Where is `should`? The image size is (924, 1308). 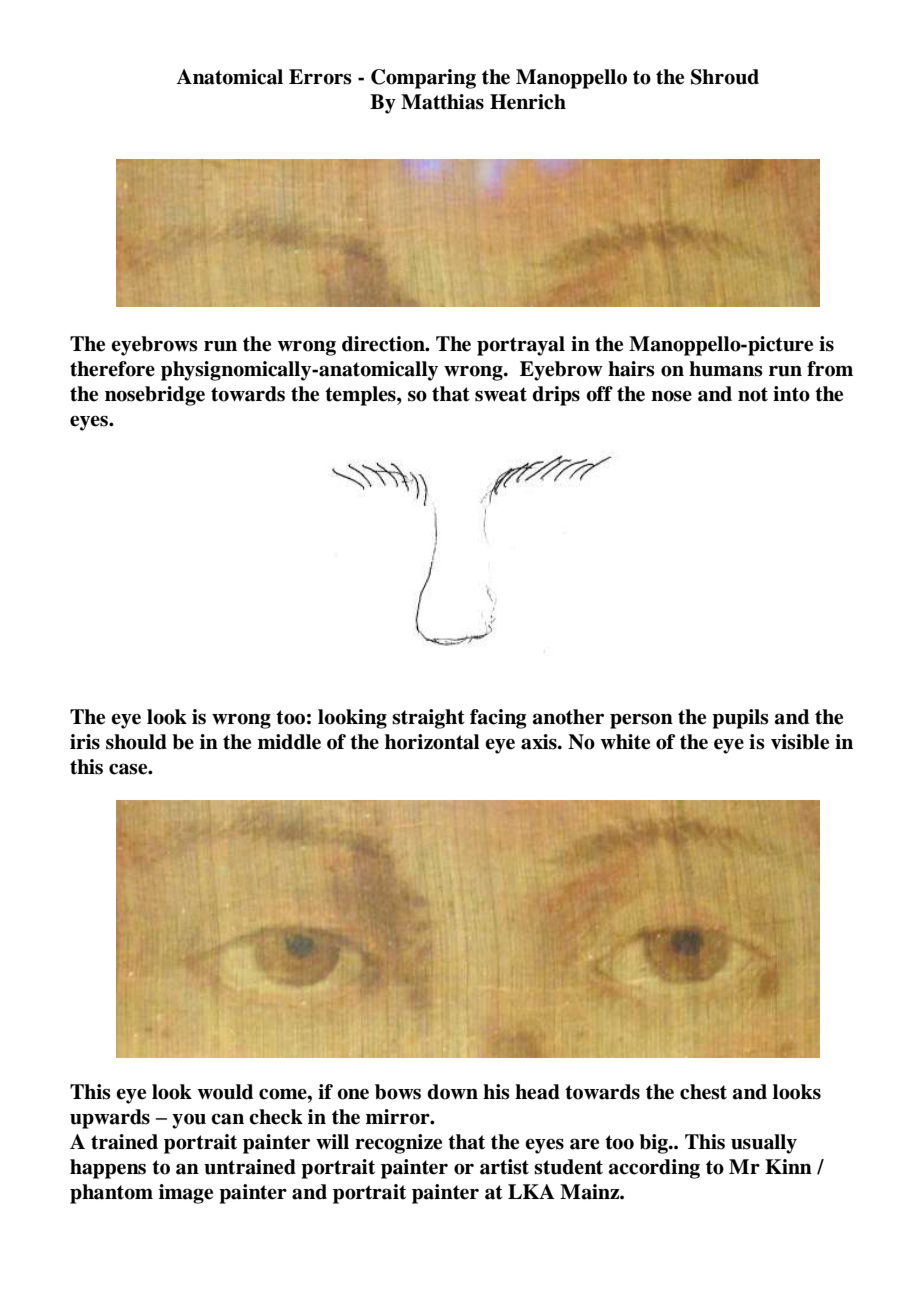 should is located at coordinates (136, 742).
